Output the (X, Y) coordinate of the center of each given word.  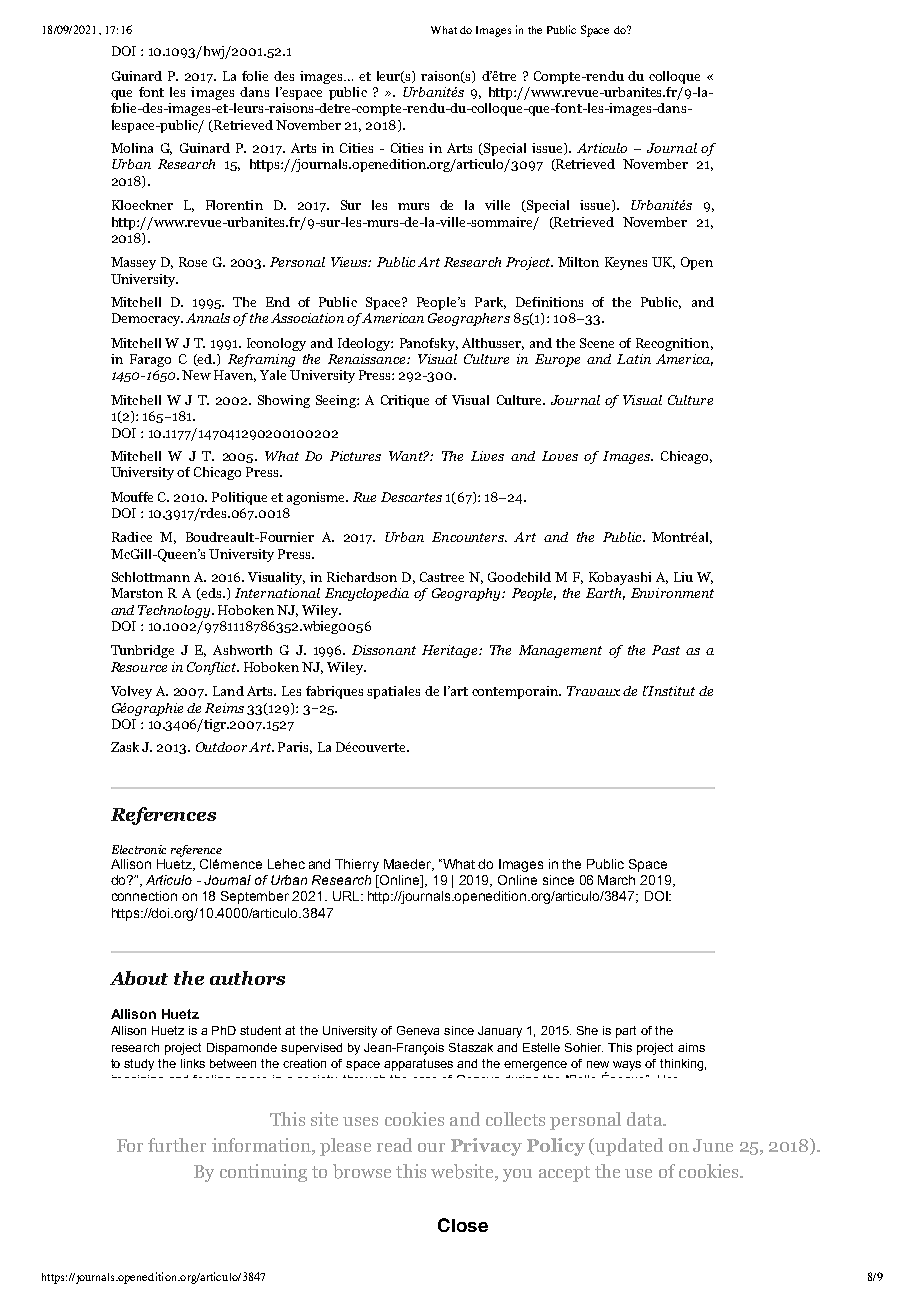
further (177, 1145)
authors (247, 978)
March (616, 880)
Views (350, 262)
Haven (235, 376)
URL (347, 896)
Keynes (626, 263)
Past (666, 650)
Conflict (212, 668)
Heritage (451, 651)
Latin (634, 359)
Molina (132, 148)
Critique (405, 401)
